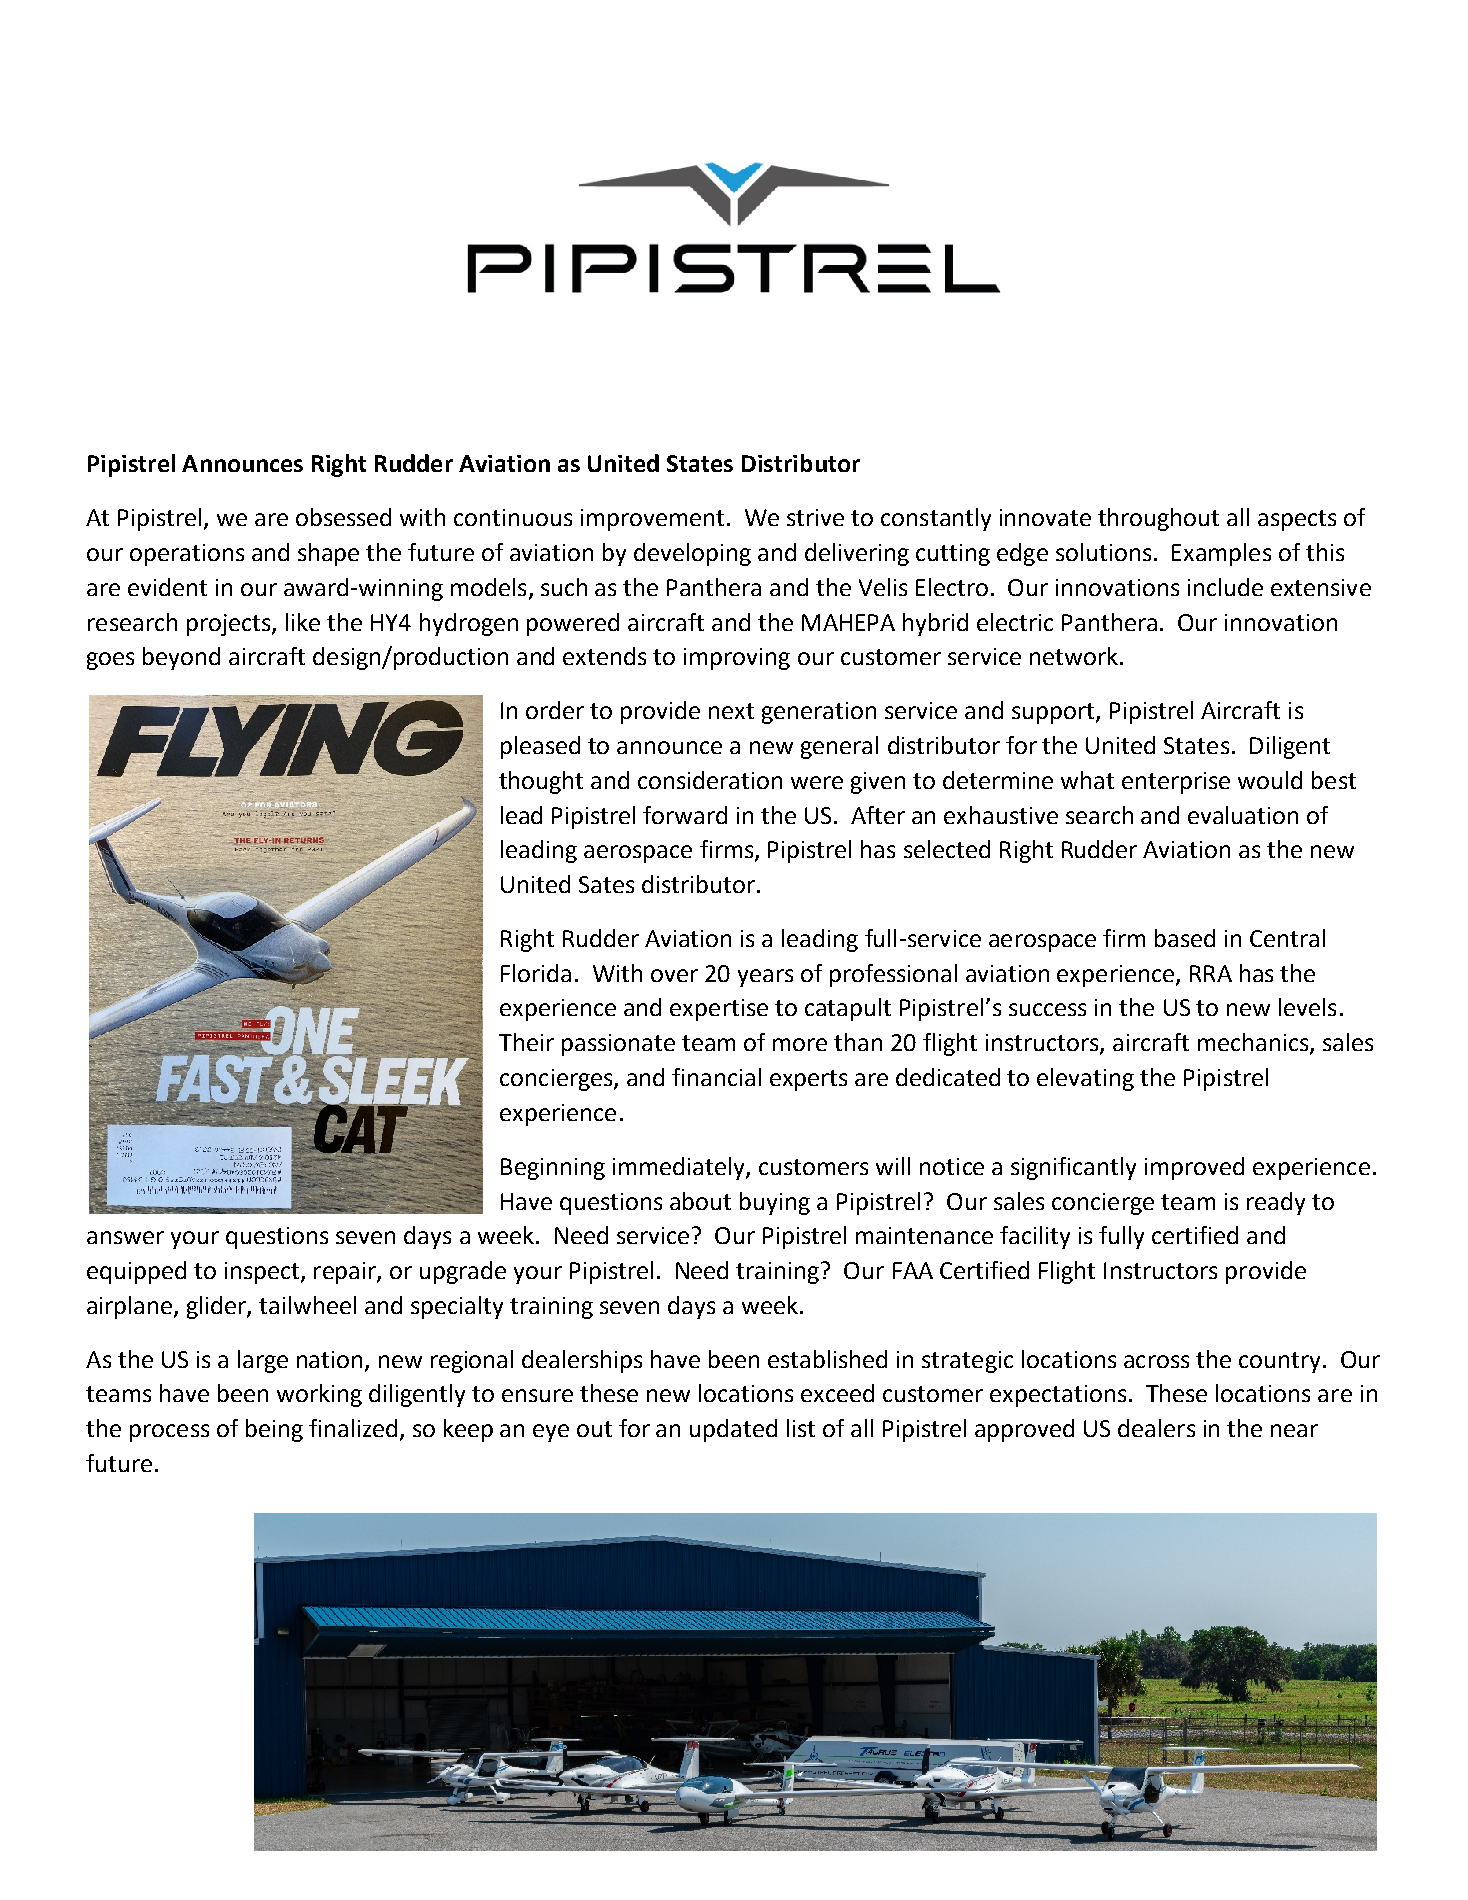 The width and height of the page is (1468, 1900). What do you see at coordinates (1194, 1168) in the page?
I see `improved` at bounding box center [1194, 1168].
